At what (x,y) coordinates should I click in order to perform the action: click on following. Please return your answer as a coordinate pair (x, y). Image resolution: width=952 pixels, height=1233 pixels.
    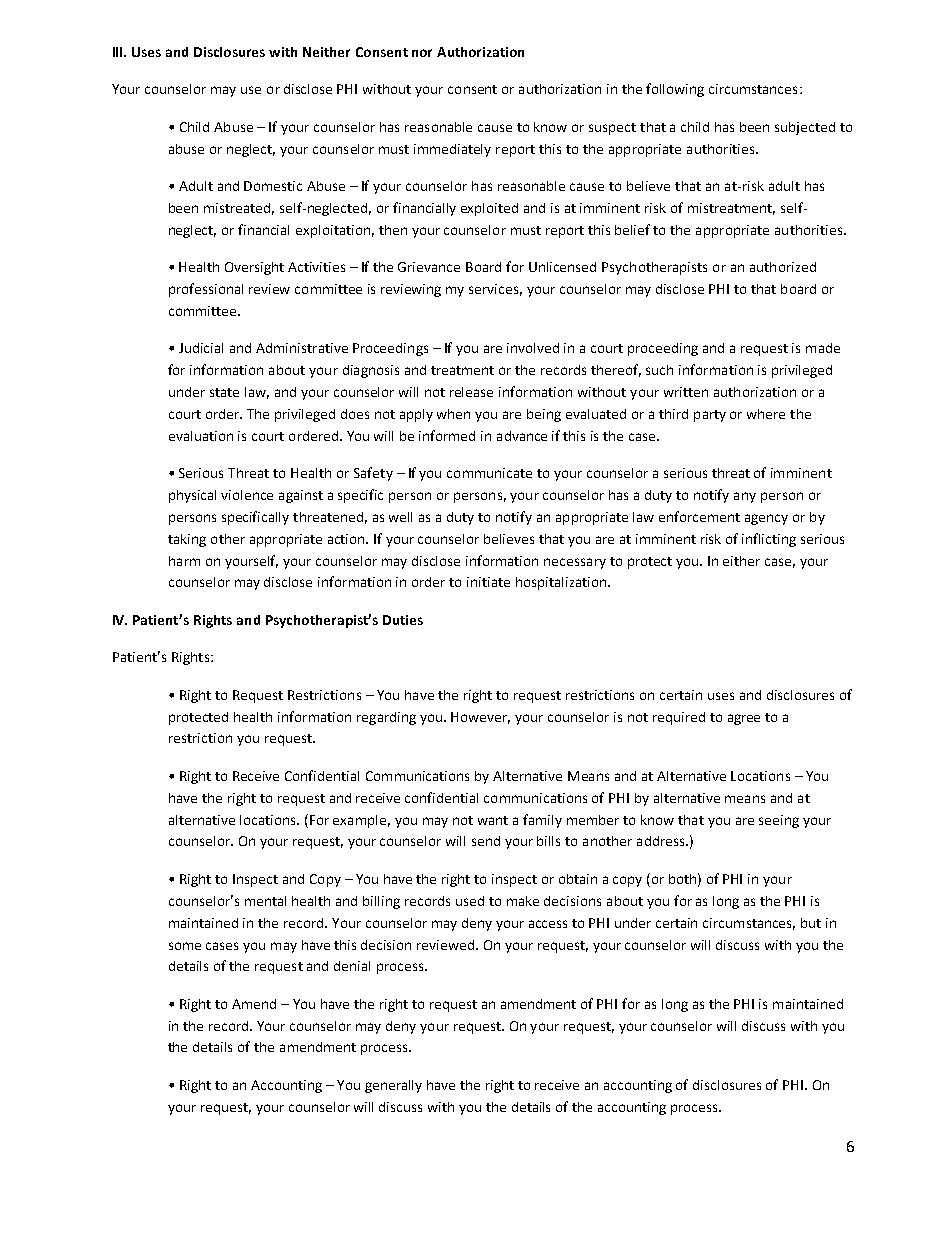
    Looking at the image, I should click on (675, 90).
